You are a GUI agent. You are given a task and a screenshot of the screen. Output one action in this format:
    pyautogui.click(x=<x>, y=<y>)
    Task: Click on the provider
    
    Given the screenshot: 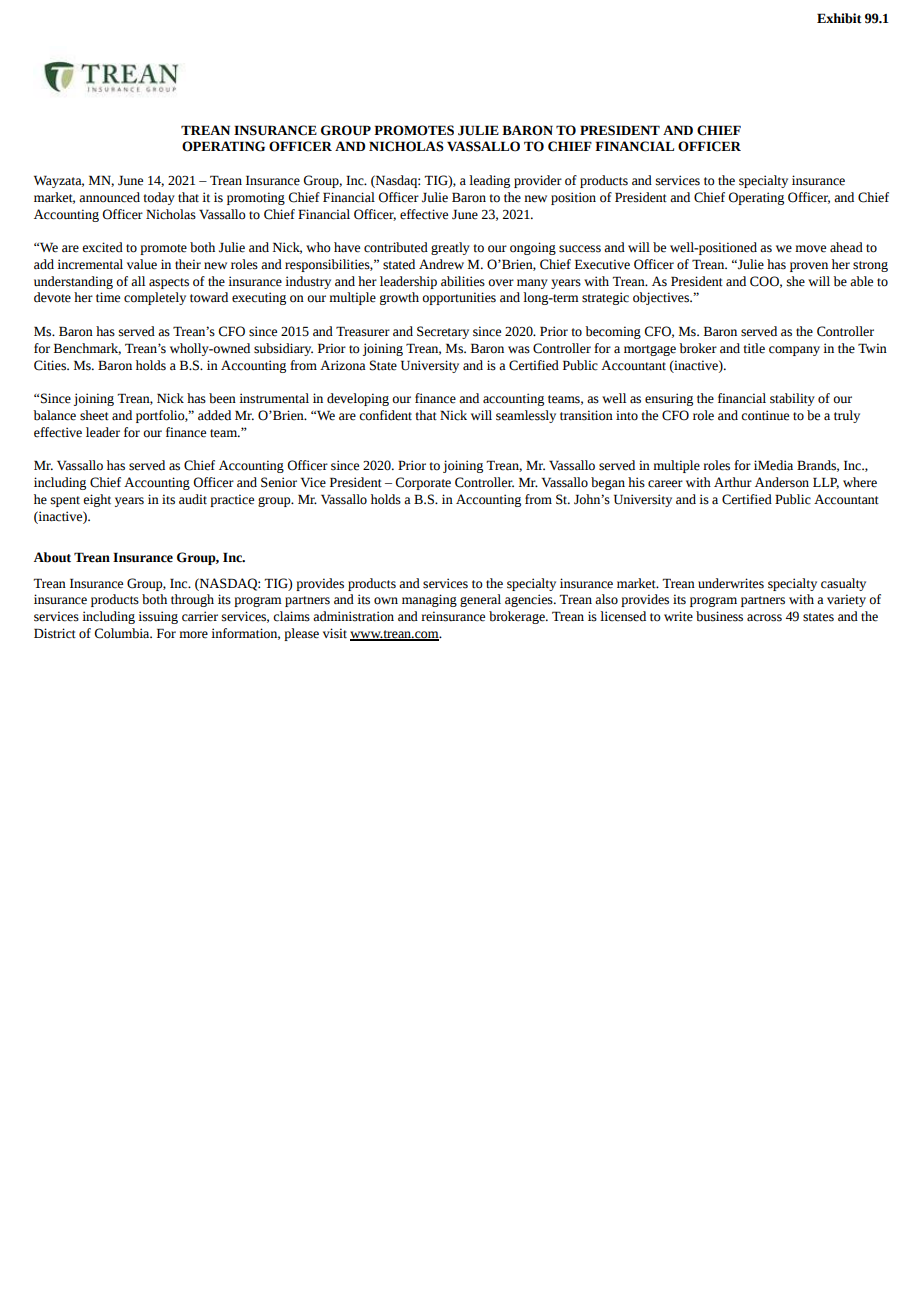 What is the action you would take?
    pyautogui.click(x=538, y=181)
